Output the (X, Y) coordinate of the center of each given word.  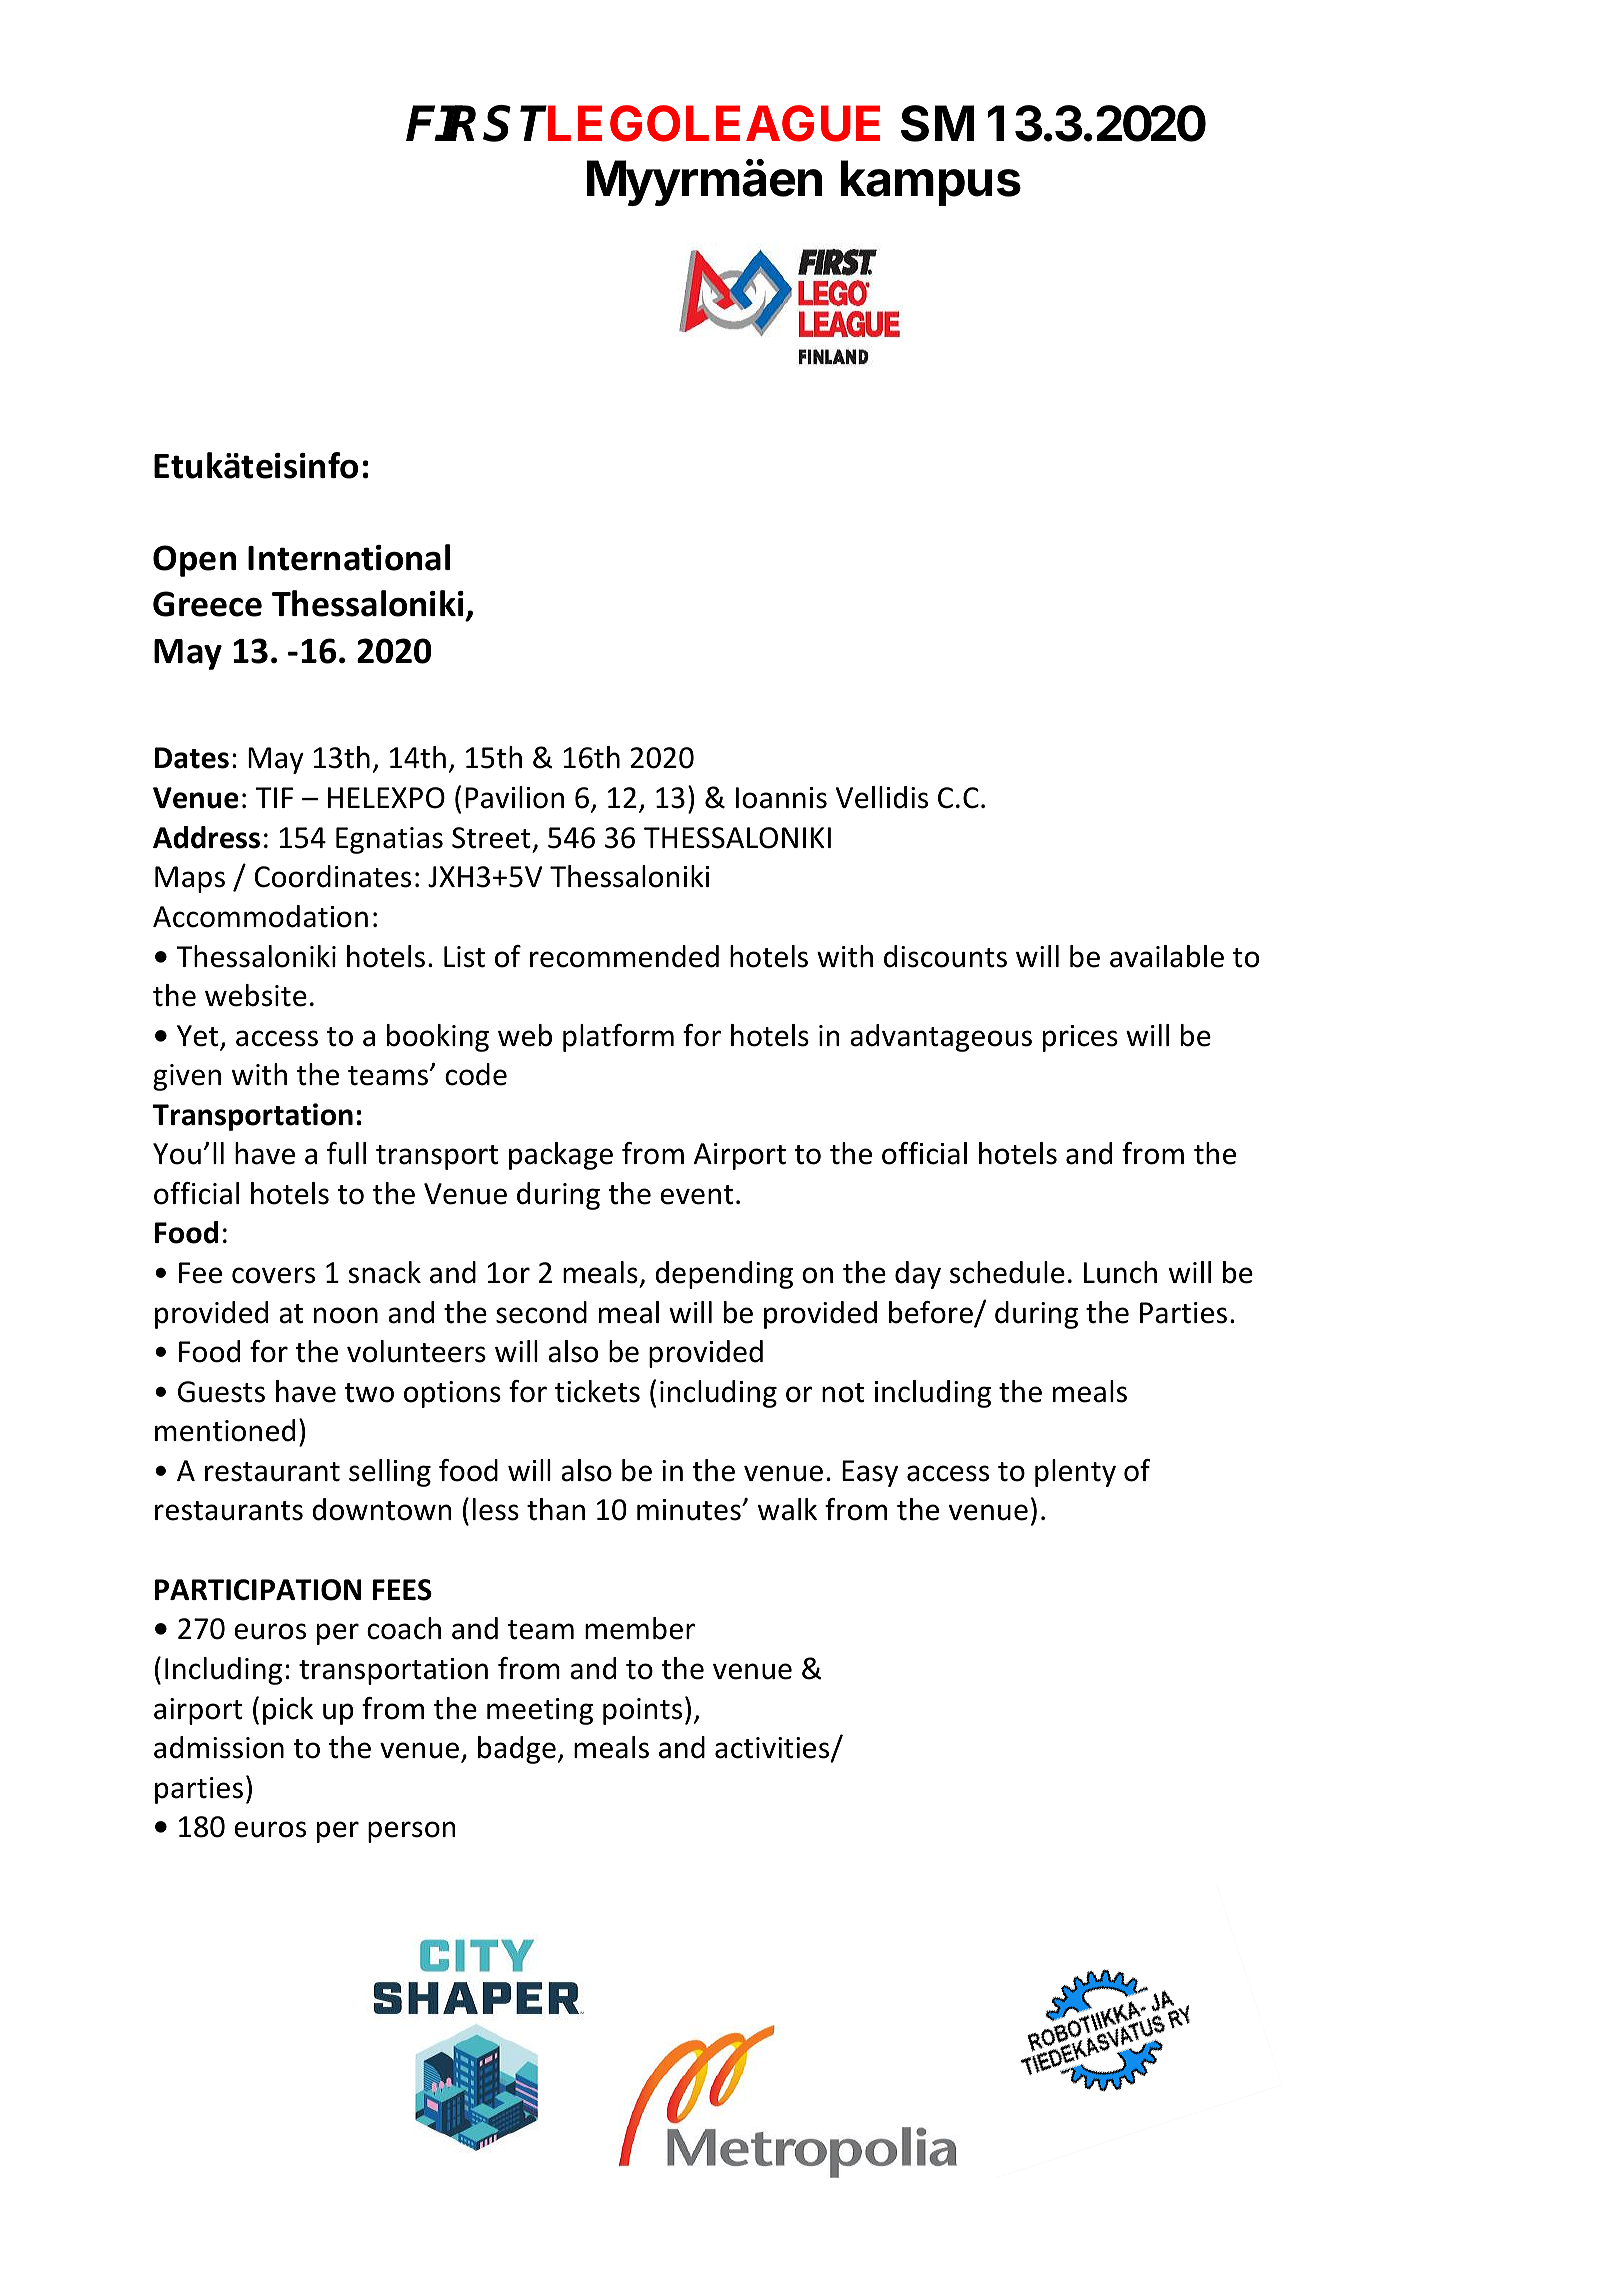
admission (219, 1747)
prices (1080, 1038)
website (256, 995)
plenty (1075, 1473)
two (369, 1393)
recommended (624, 956)
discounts (945, 956)
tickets (597, 1391)
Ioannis (781, 798)
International (349, 557)
